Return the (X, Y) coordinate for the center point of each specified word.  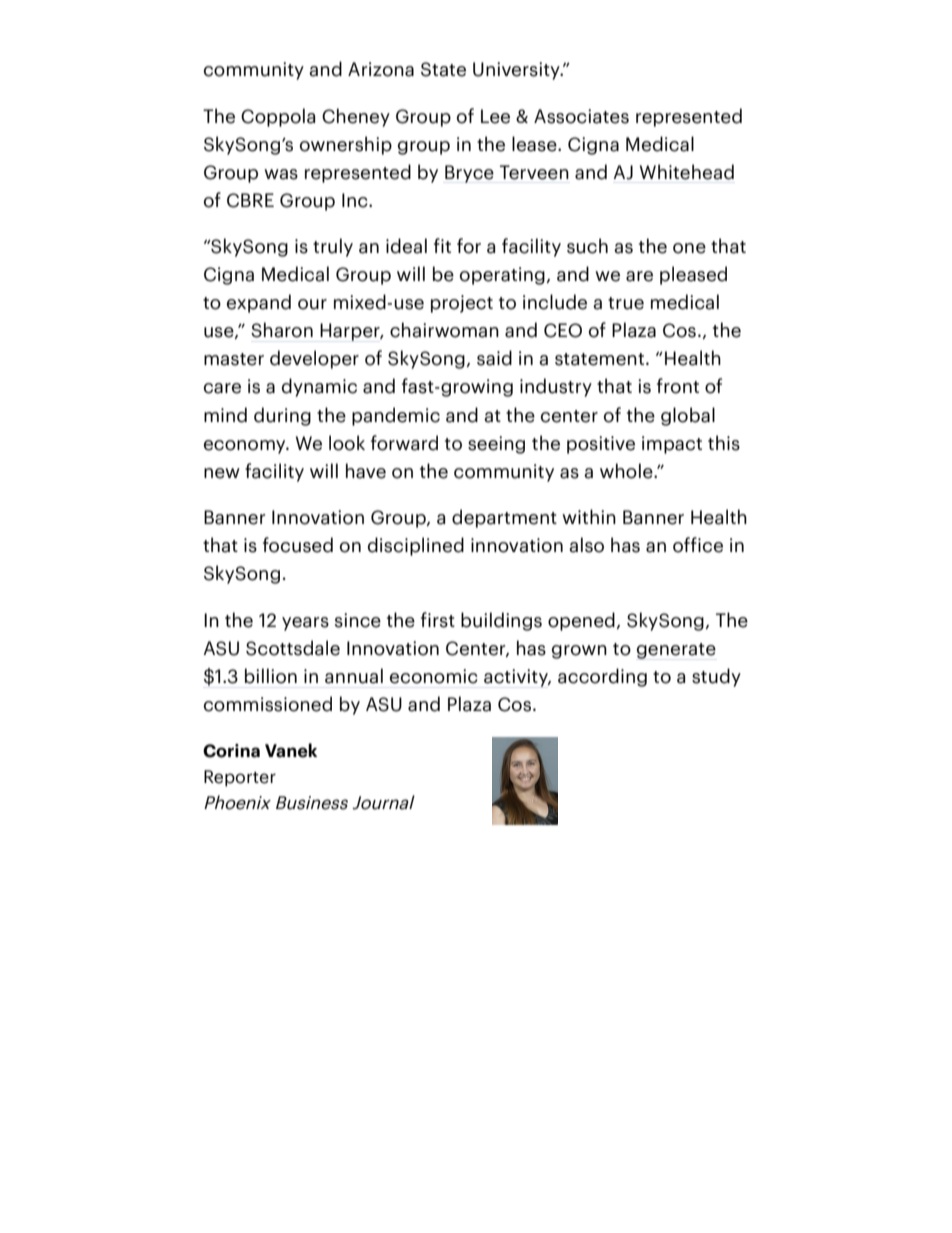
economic (434, 676)
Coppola (278, 117)
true (626, 303)
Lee (495, 116)
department (504, 518)
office (698, 545)
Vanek (291, 750)
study (716, 677)
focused (298, 545)
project (462, 304)
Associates (581, 116)
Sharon (282, 330)
